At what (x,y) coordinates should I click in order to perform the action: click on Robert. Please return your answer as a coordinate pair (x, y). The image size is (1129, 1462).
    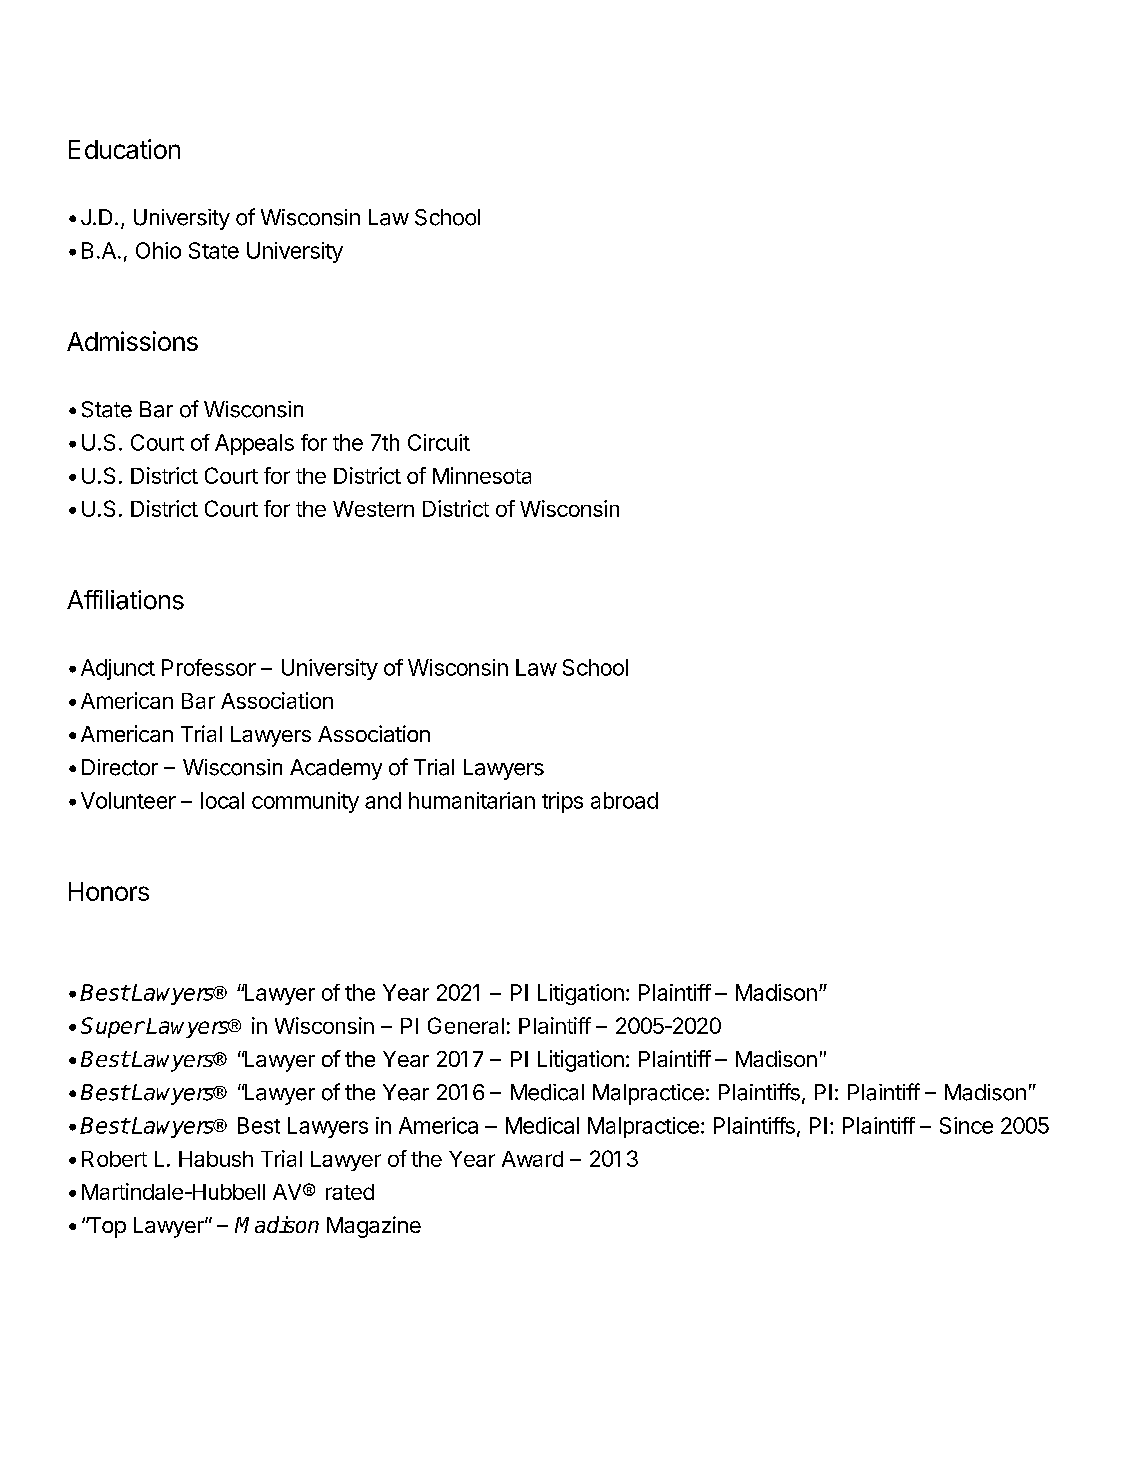
    Looking at the image, I should click on (114, 1159).
